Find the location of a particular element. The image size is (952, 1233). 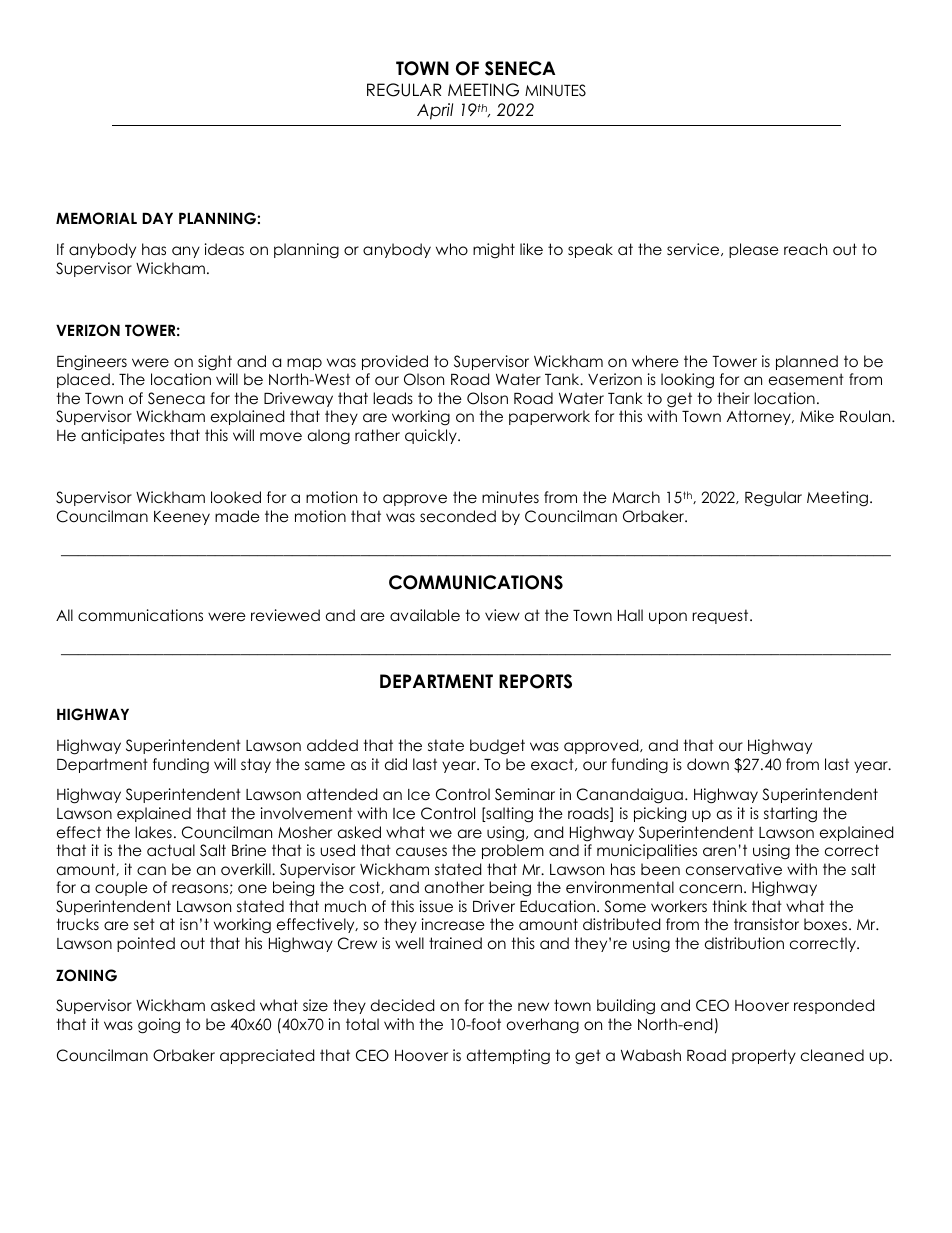

available is located at coordinates (425, 615).
